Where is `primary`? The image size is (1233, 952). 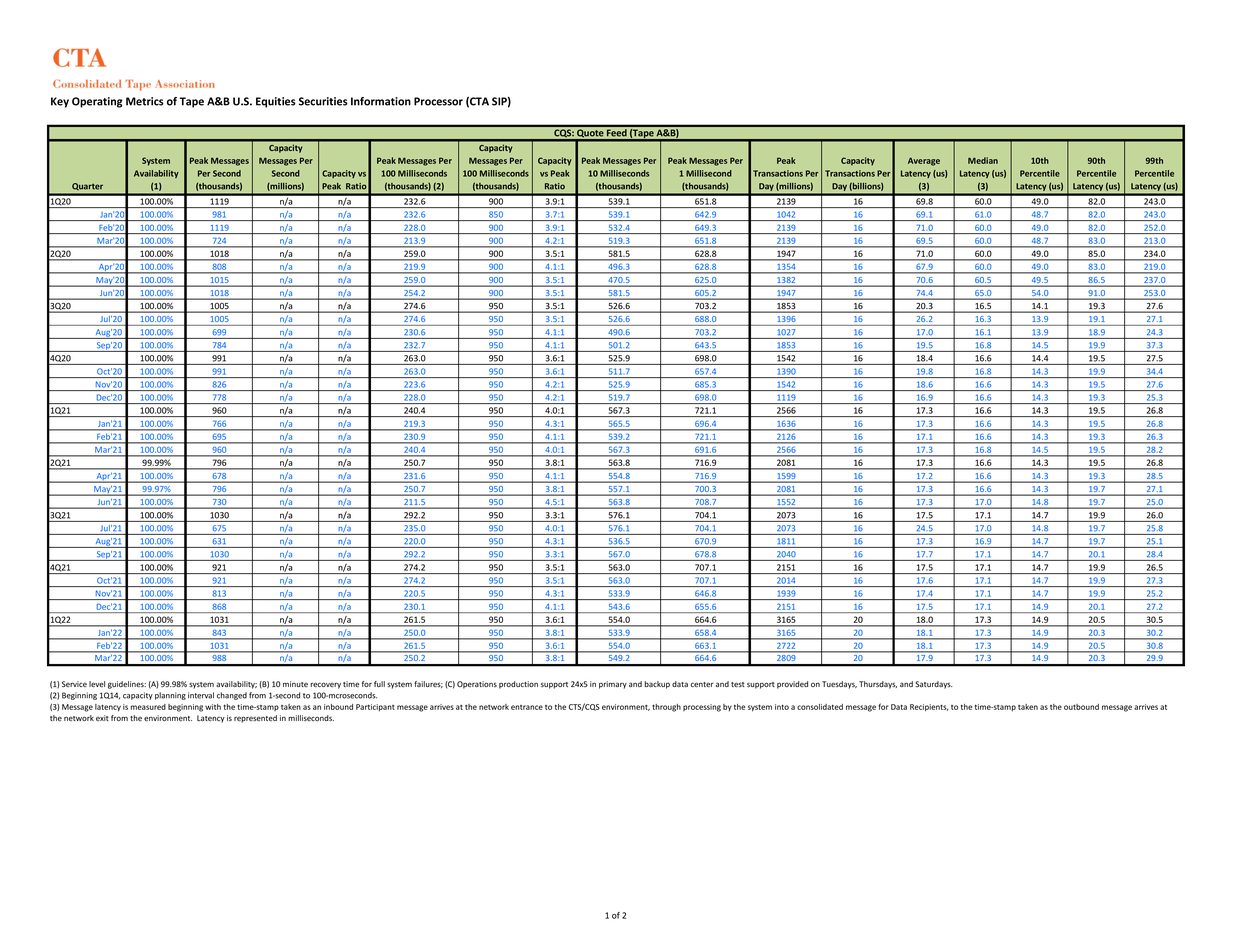
primary is located at coordinates (613, 685).
